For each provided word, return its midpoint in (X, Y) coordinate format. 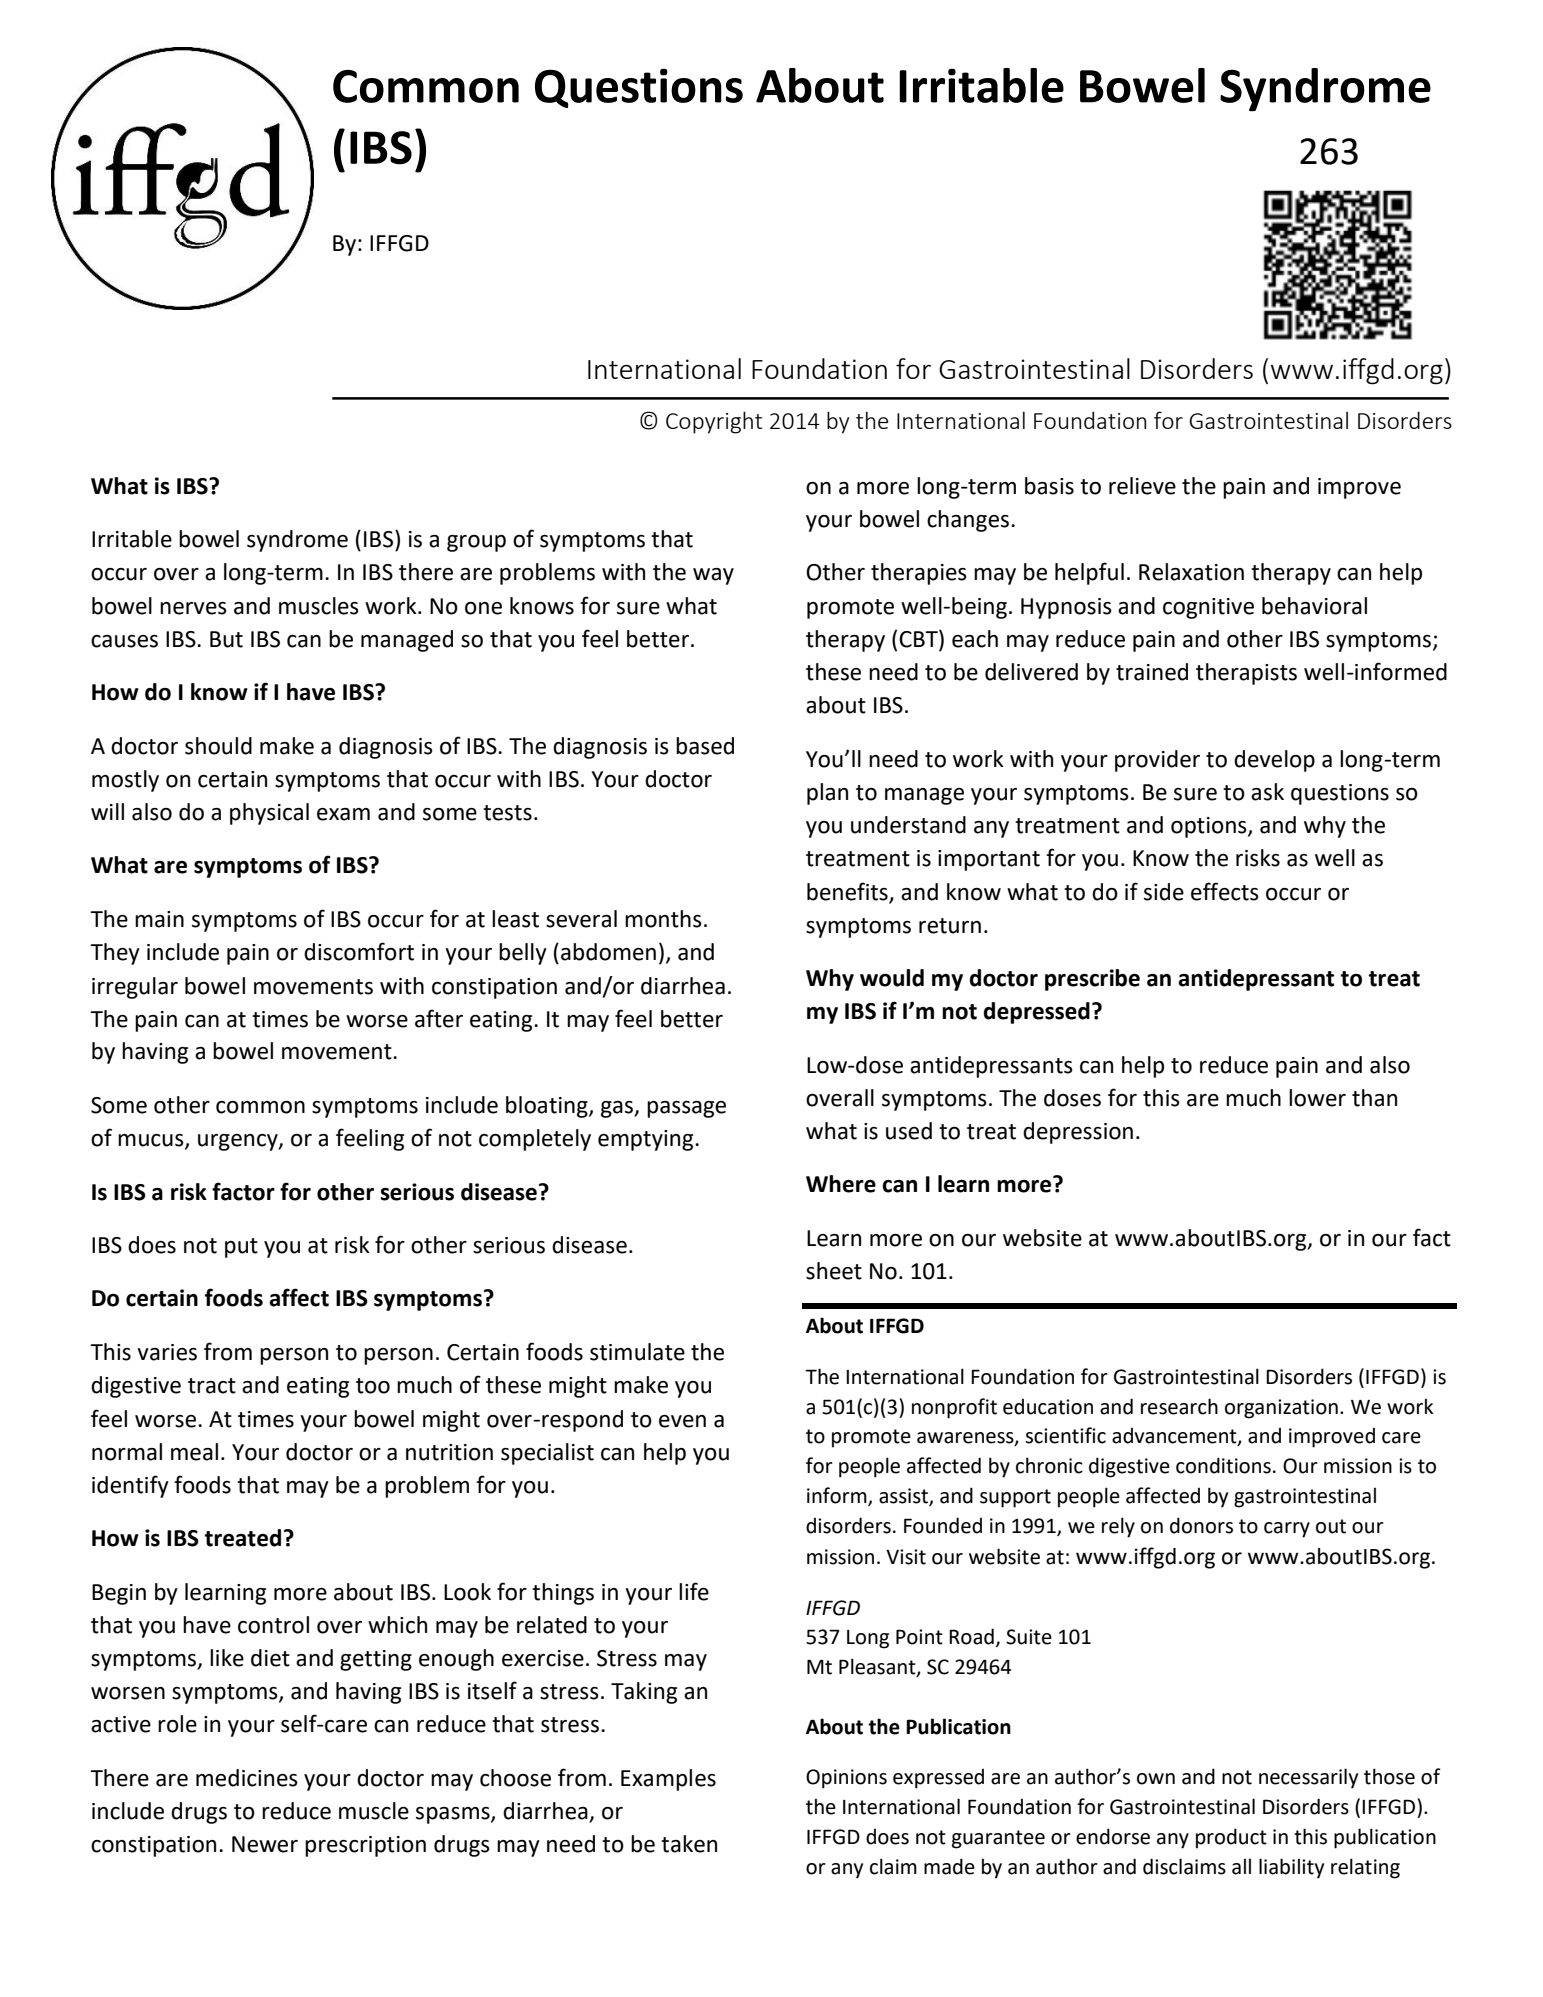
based (705, 746)
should (218, 746)
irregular (135, 988)
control (273, 1625)
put (241, 1248)
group (476, 543)
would (892, 978)
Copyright (714, 422)
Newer (265, 1844)
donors (1201, 1525)
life (694, 1591)
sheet (834, 1271)
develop (1274, 761)
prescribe (1092, 980)
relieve (1142, 486)
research (1179, 1406)
